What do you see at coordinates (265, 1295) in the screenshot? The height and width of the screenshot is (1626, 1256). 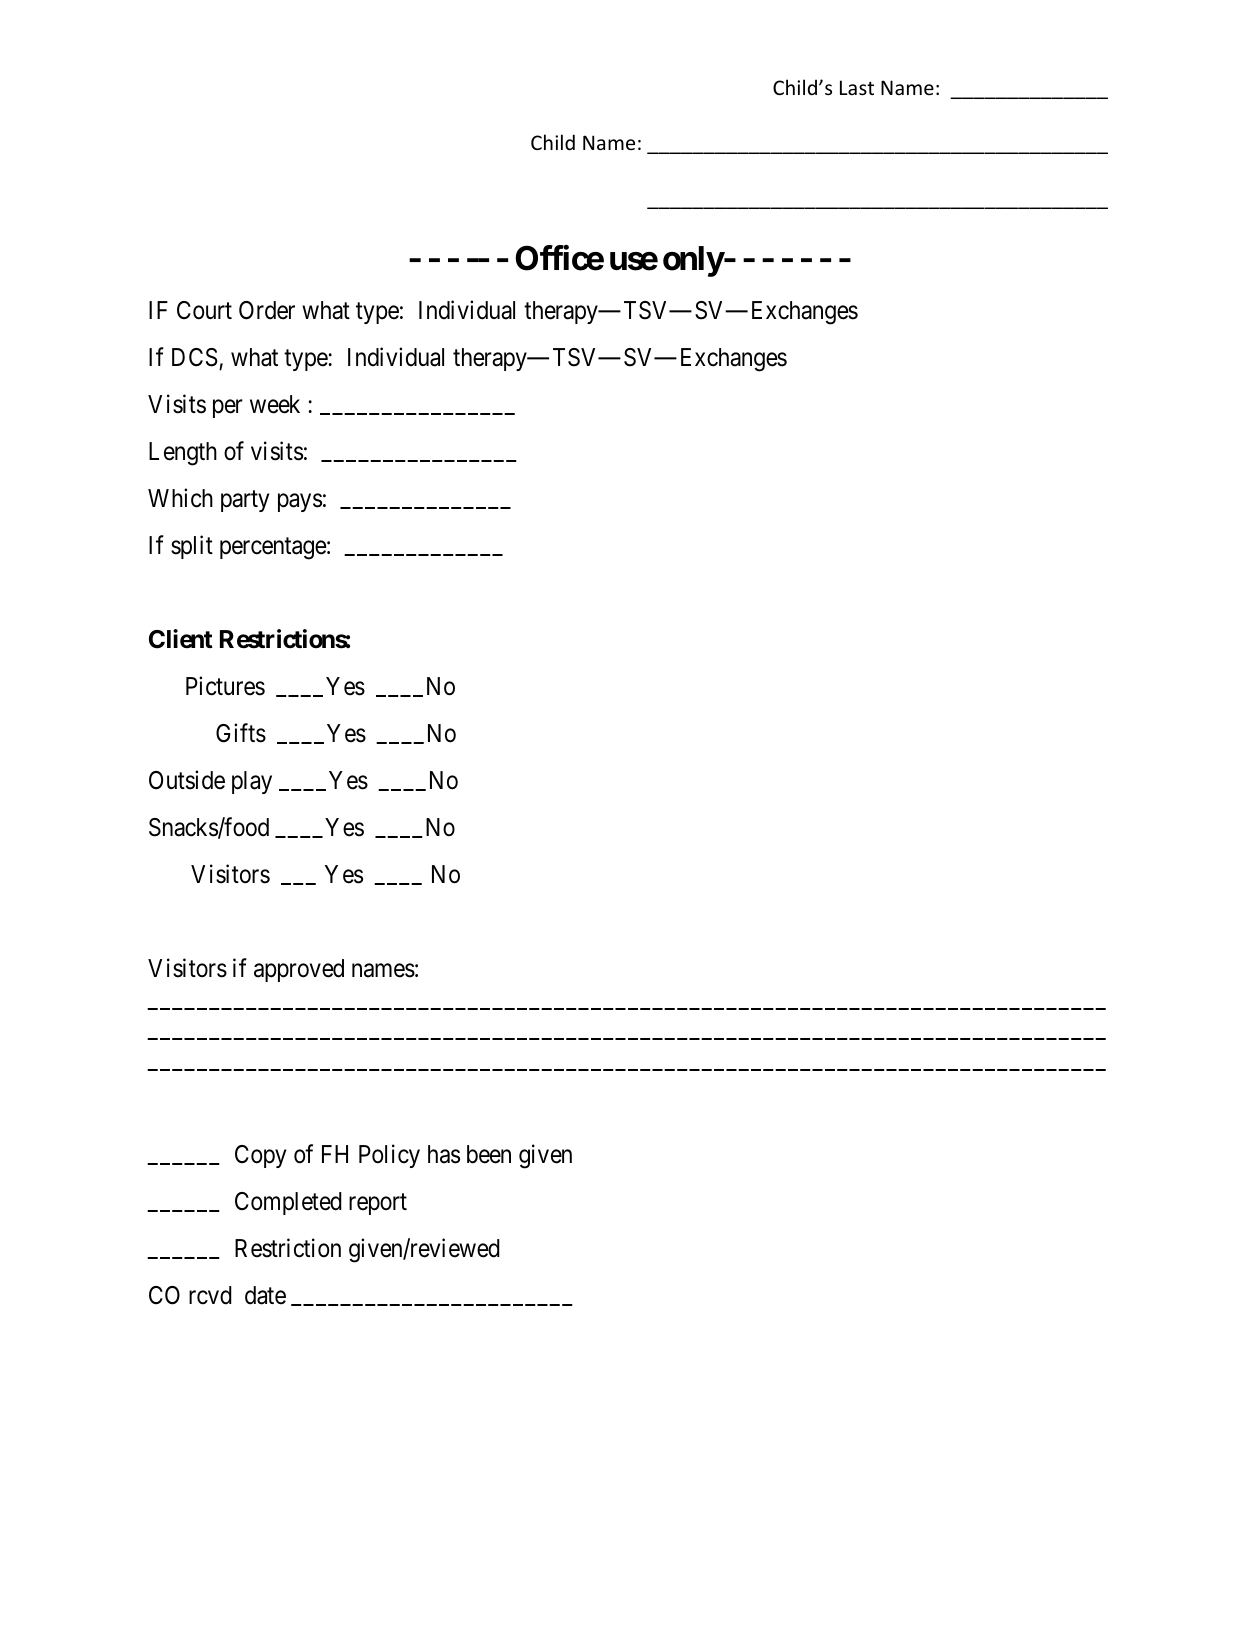 I see `date` at bounding box center [265, 1295].
